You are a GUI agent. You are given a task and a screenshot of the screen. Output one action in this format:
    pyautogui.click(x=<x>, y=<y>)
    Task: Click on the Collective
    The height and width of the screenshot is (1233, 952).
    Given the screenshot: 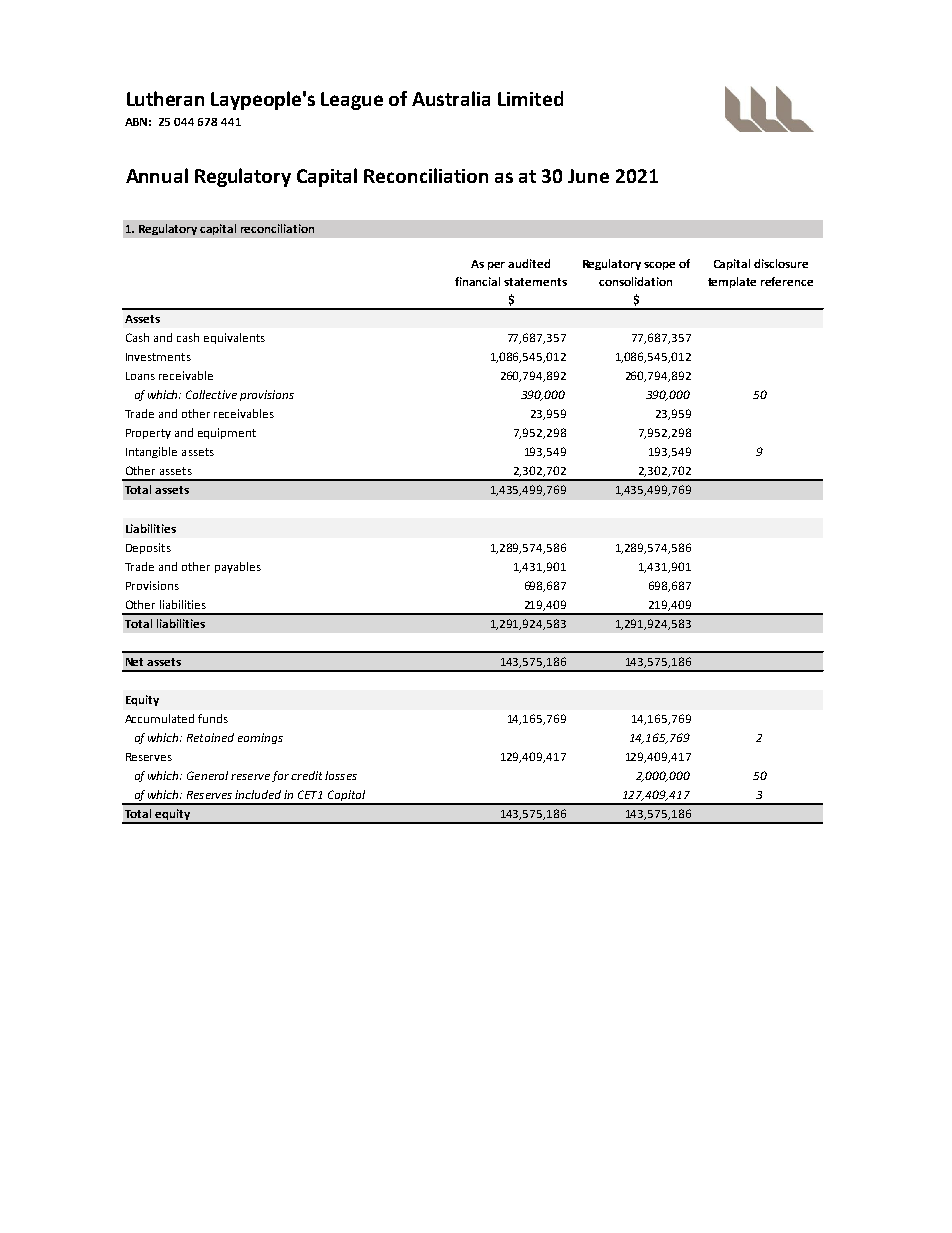 What is the action you would take?
    pyautogui.click(x=211, y=394)
